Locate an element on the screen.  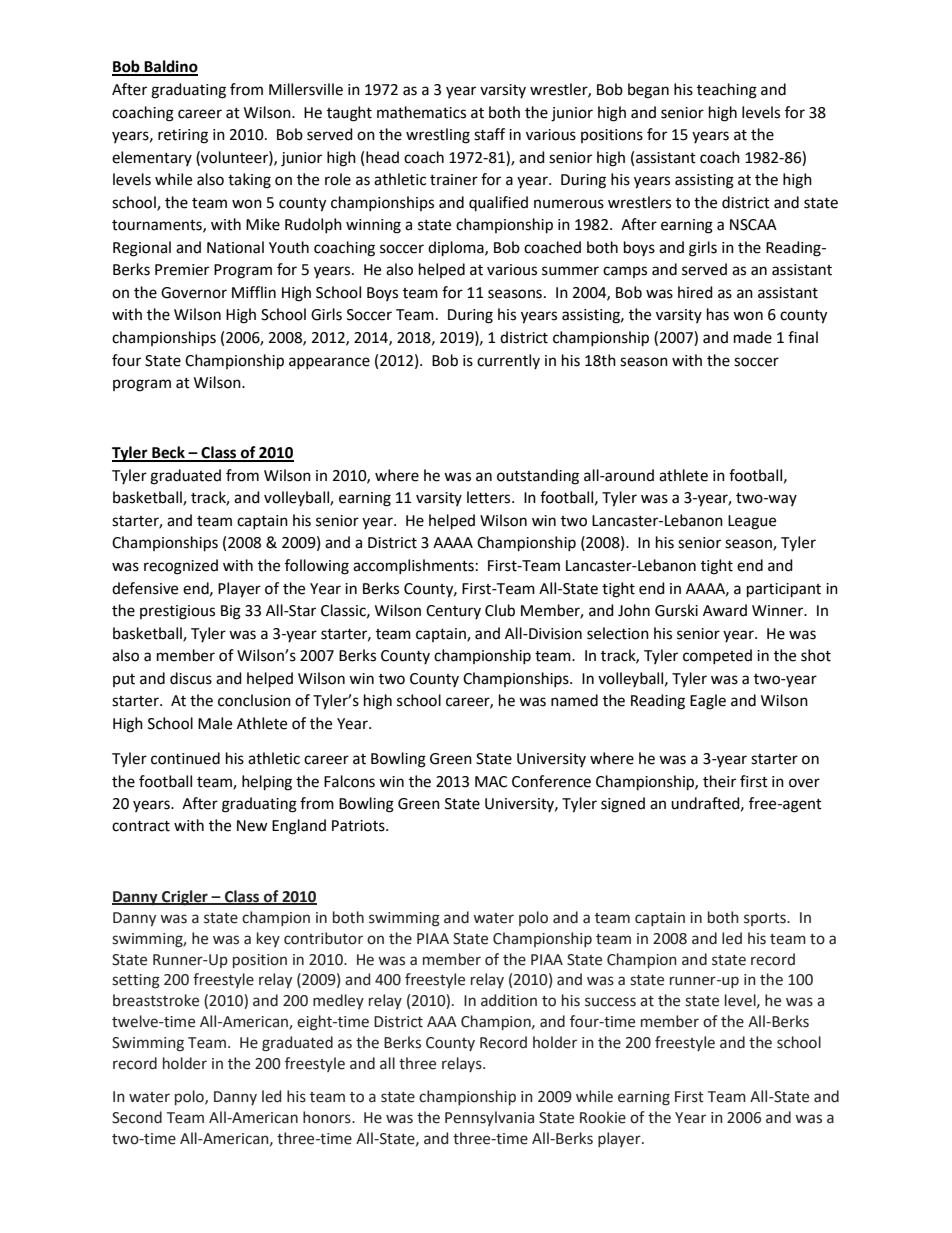
Second is located at coordinates (137, 1117).
